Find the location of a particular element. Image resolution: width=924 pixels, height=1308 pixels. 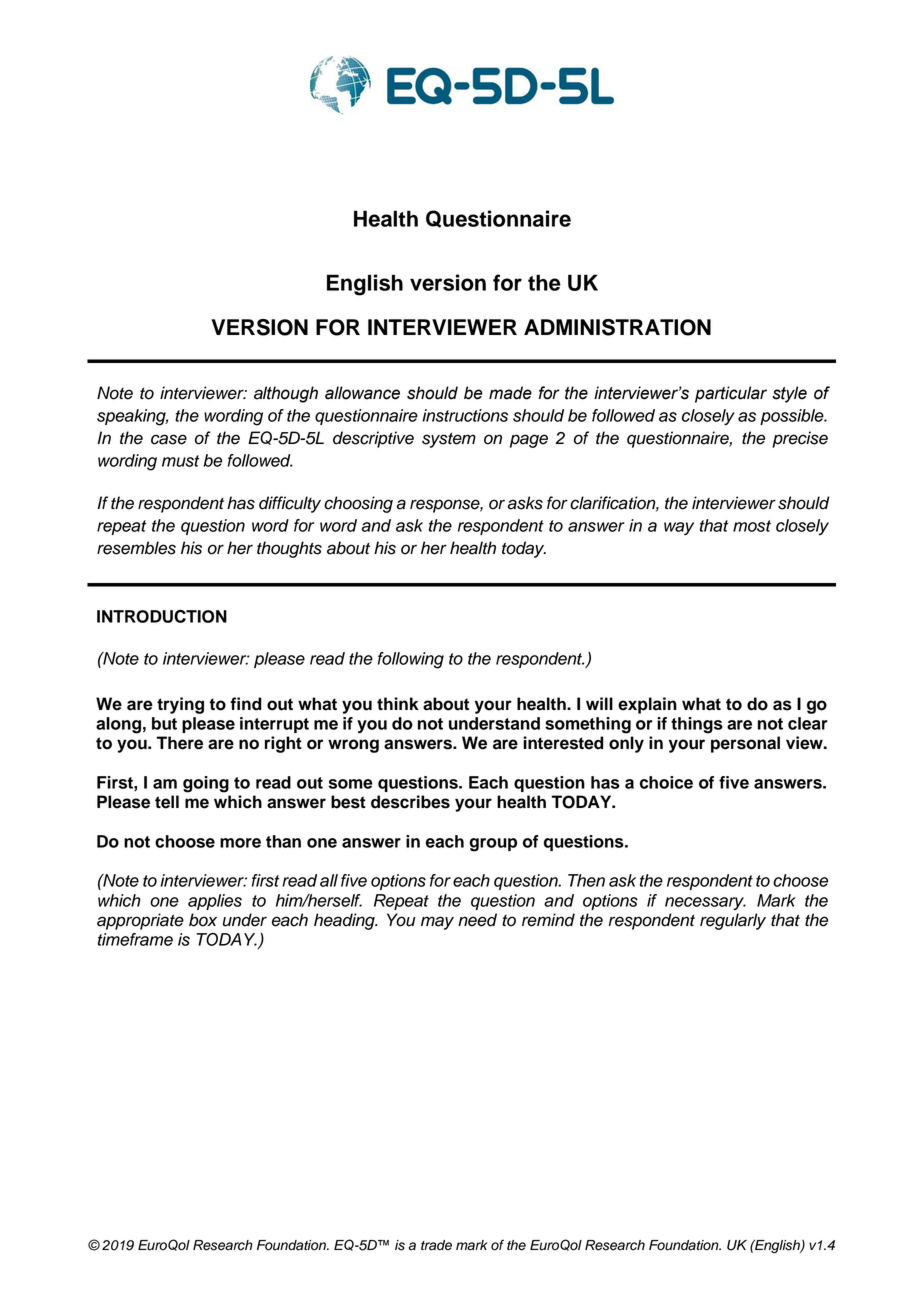

although is located at coordinates (286, 394).
